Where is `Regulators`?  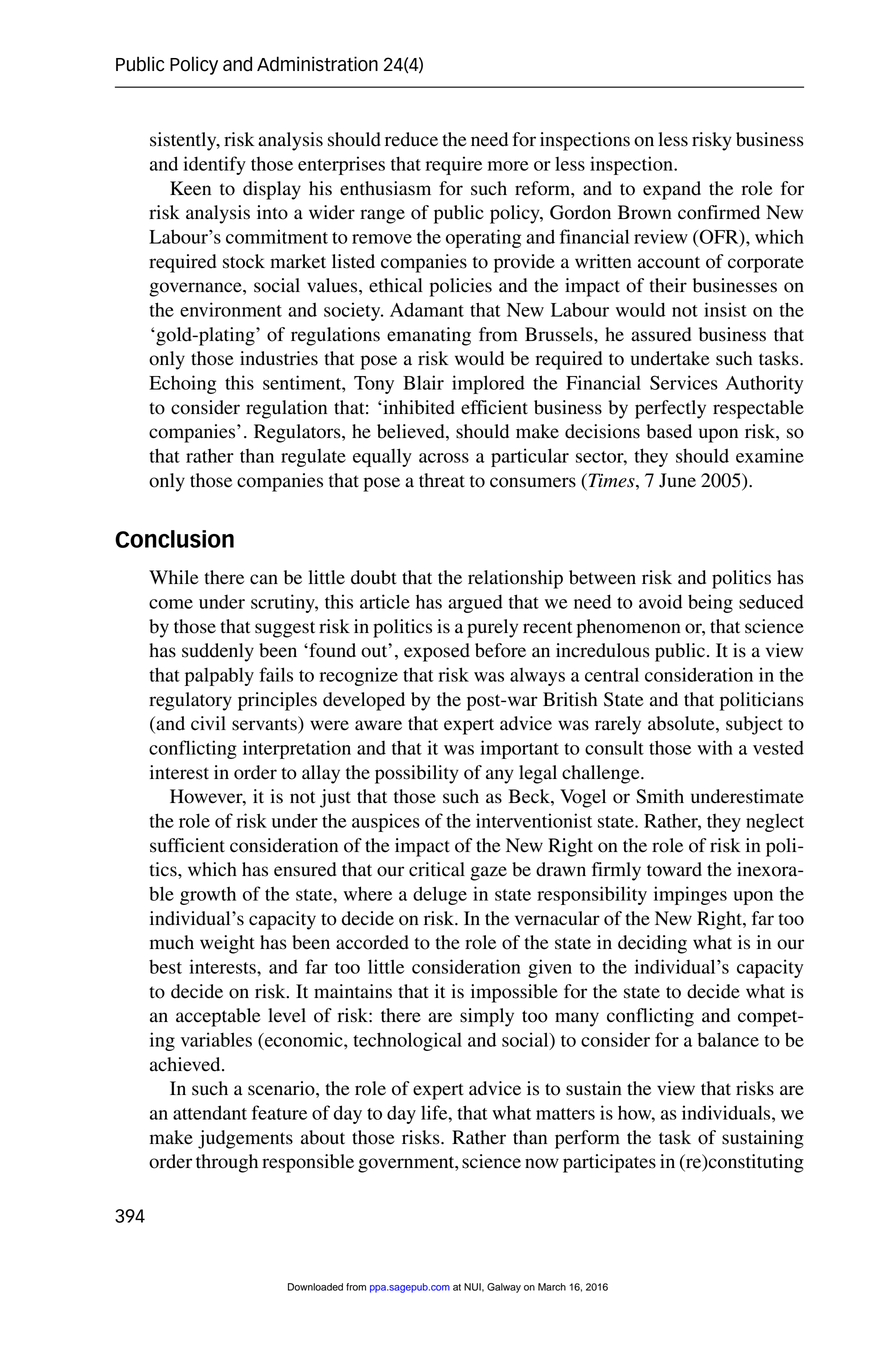 Regulators is located at coordinates (298, 433).
